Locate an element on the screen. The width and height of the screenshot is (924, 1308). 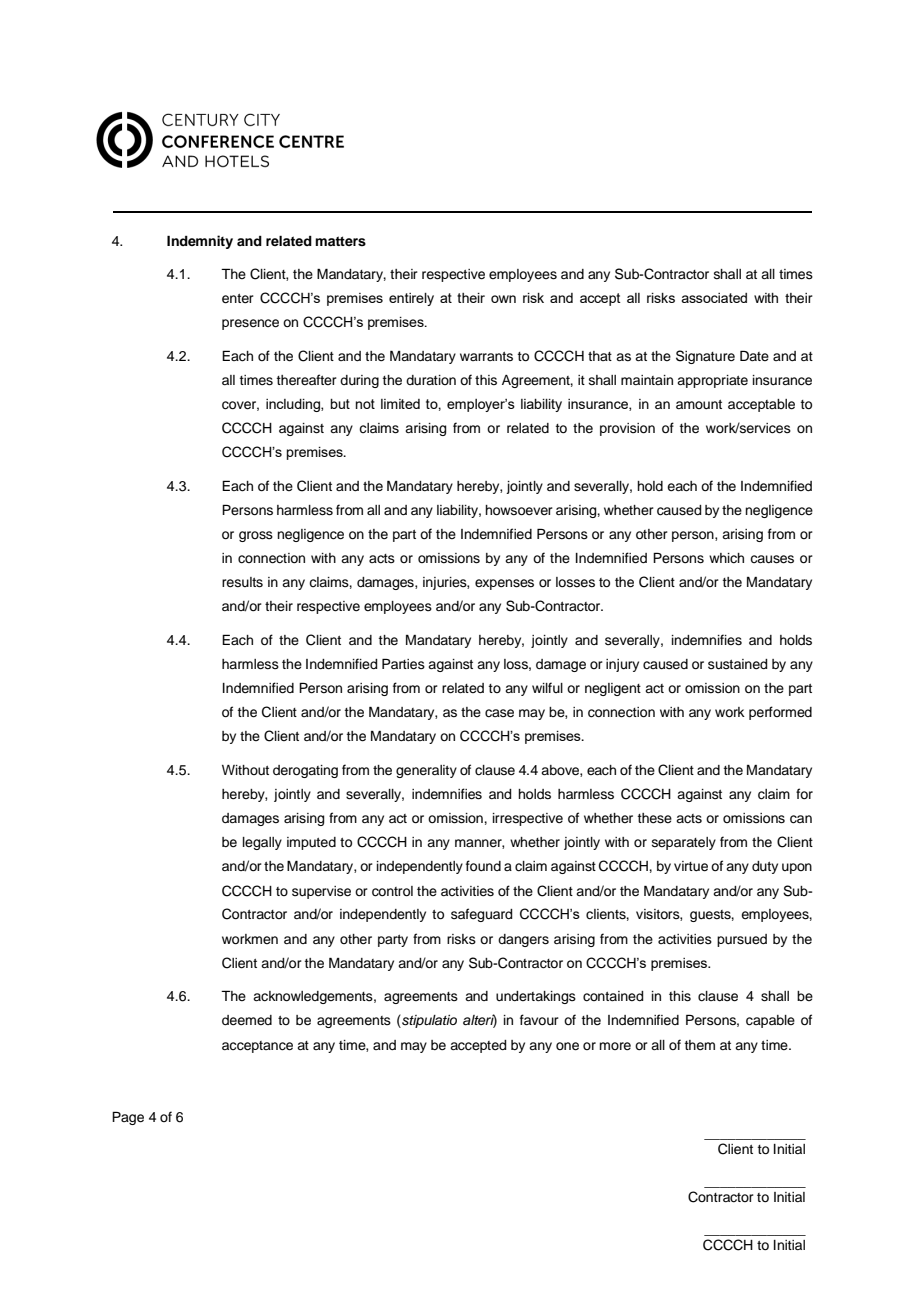
amount is located at coordinates (699, 405).
